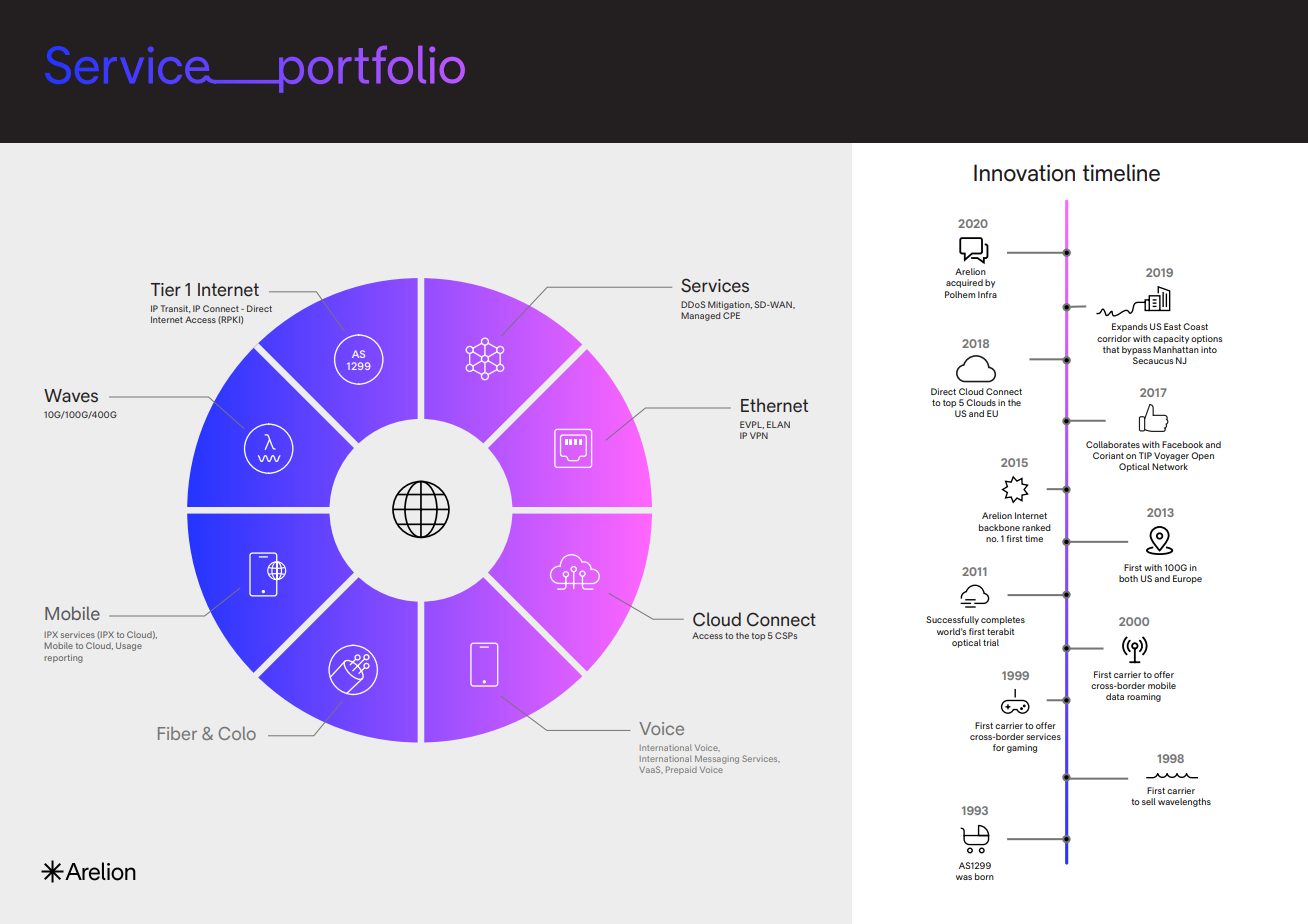  I want to click on acquired, so click(964, 283).
